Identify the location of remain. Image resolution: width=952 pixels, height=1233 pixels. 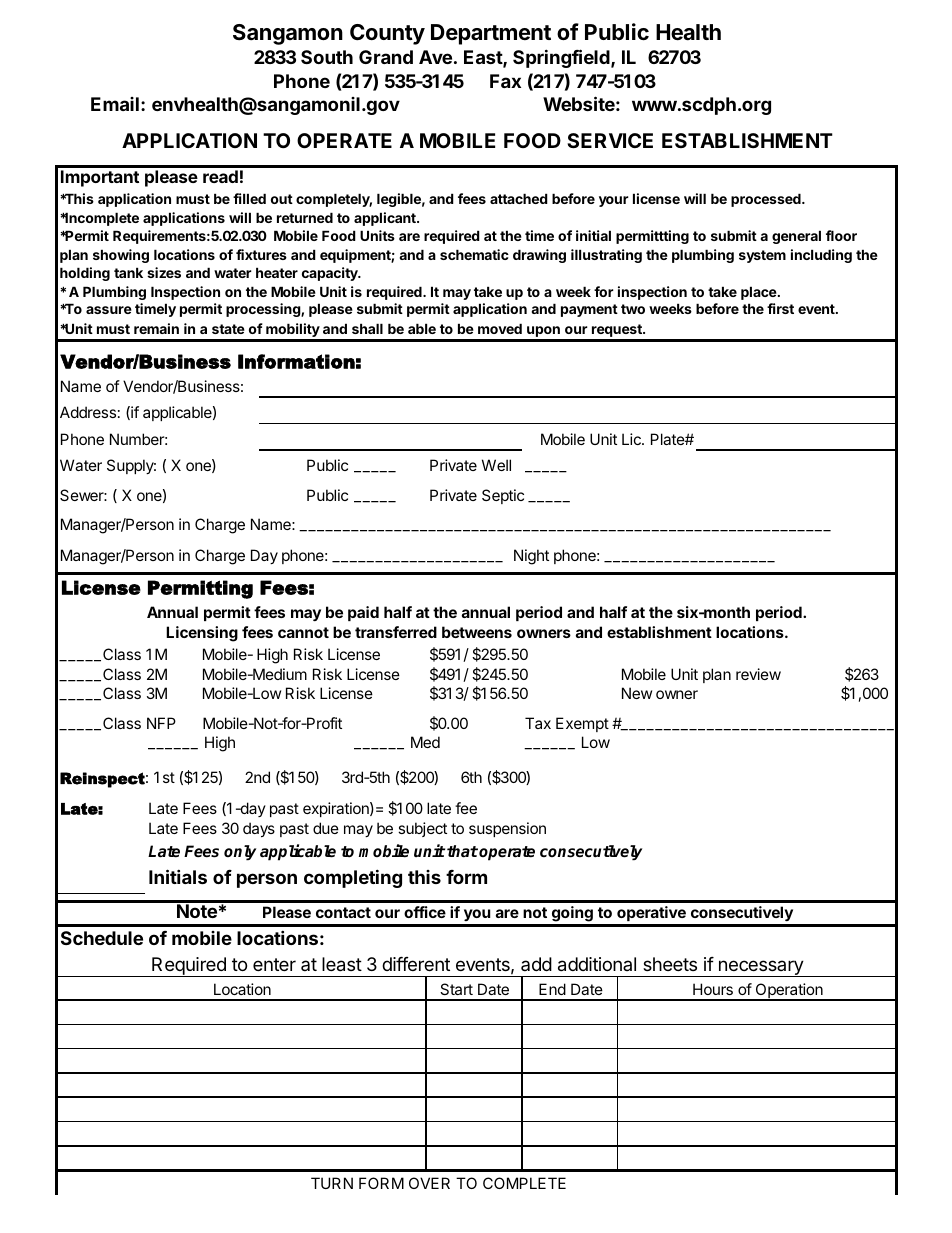
(156, 328).
